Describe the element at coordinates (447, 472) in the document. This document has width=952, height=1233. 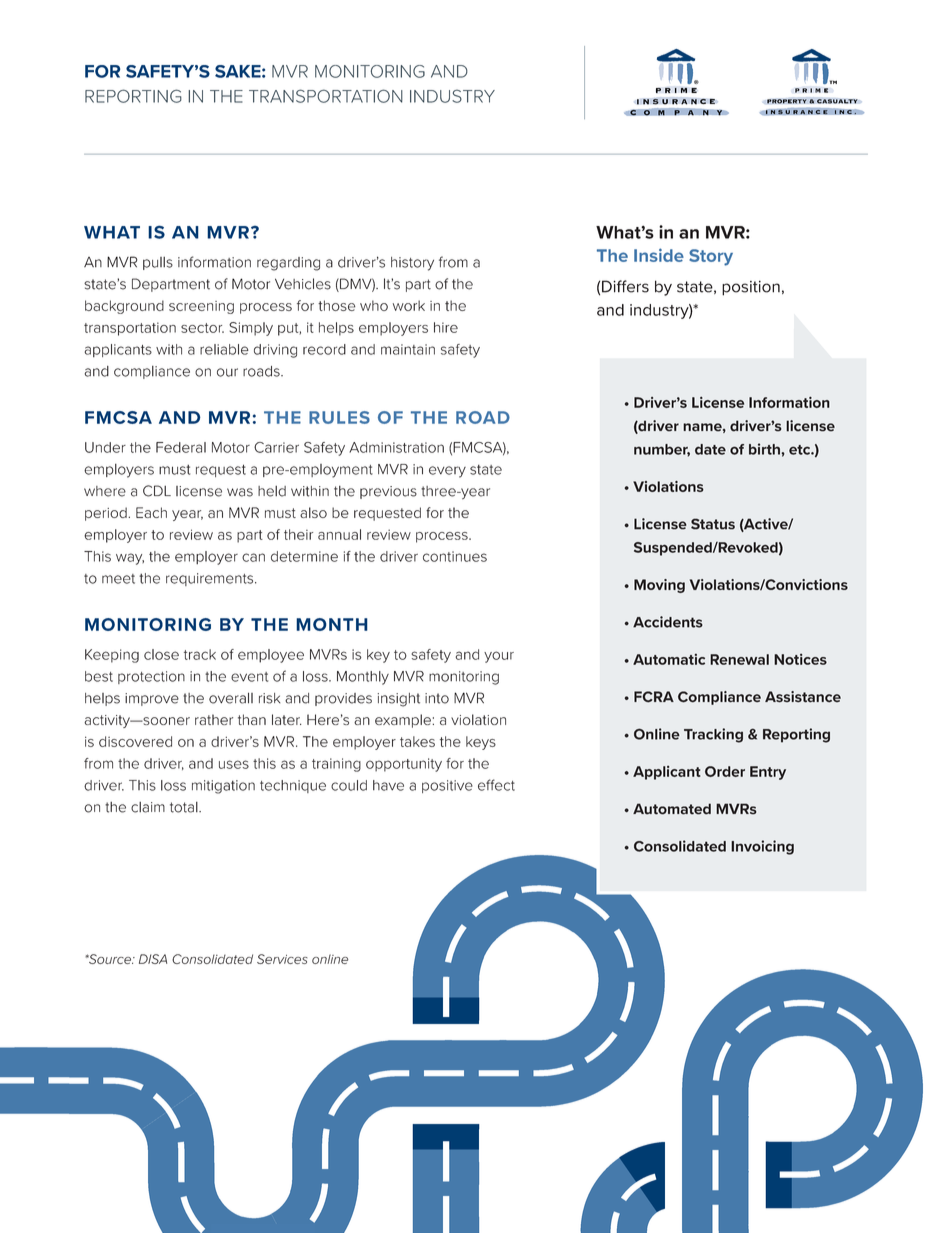
I see `every` at that location.
